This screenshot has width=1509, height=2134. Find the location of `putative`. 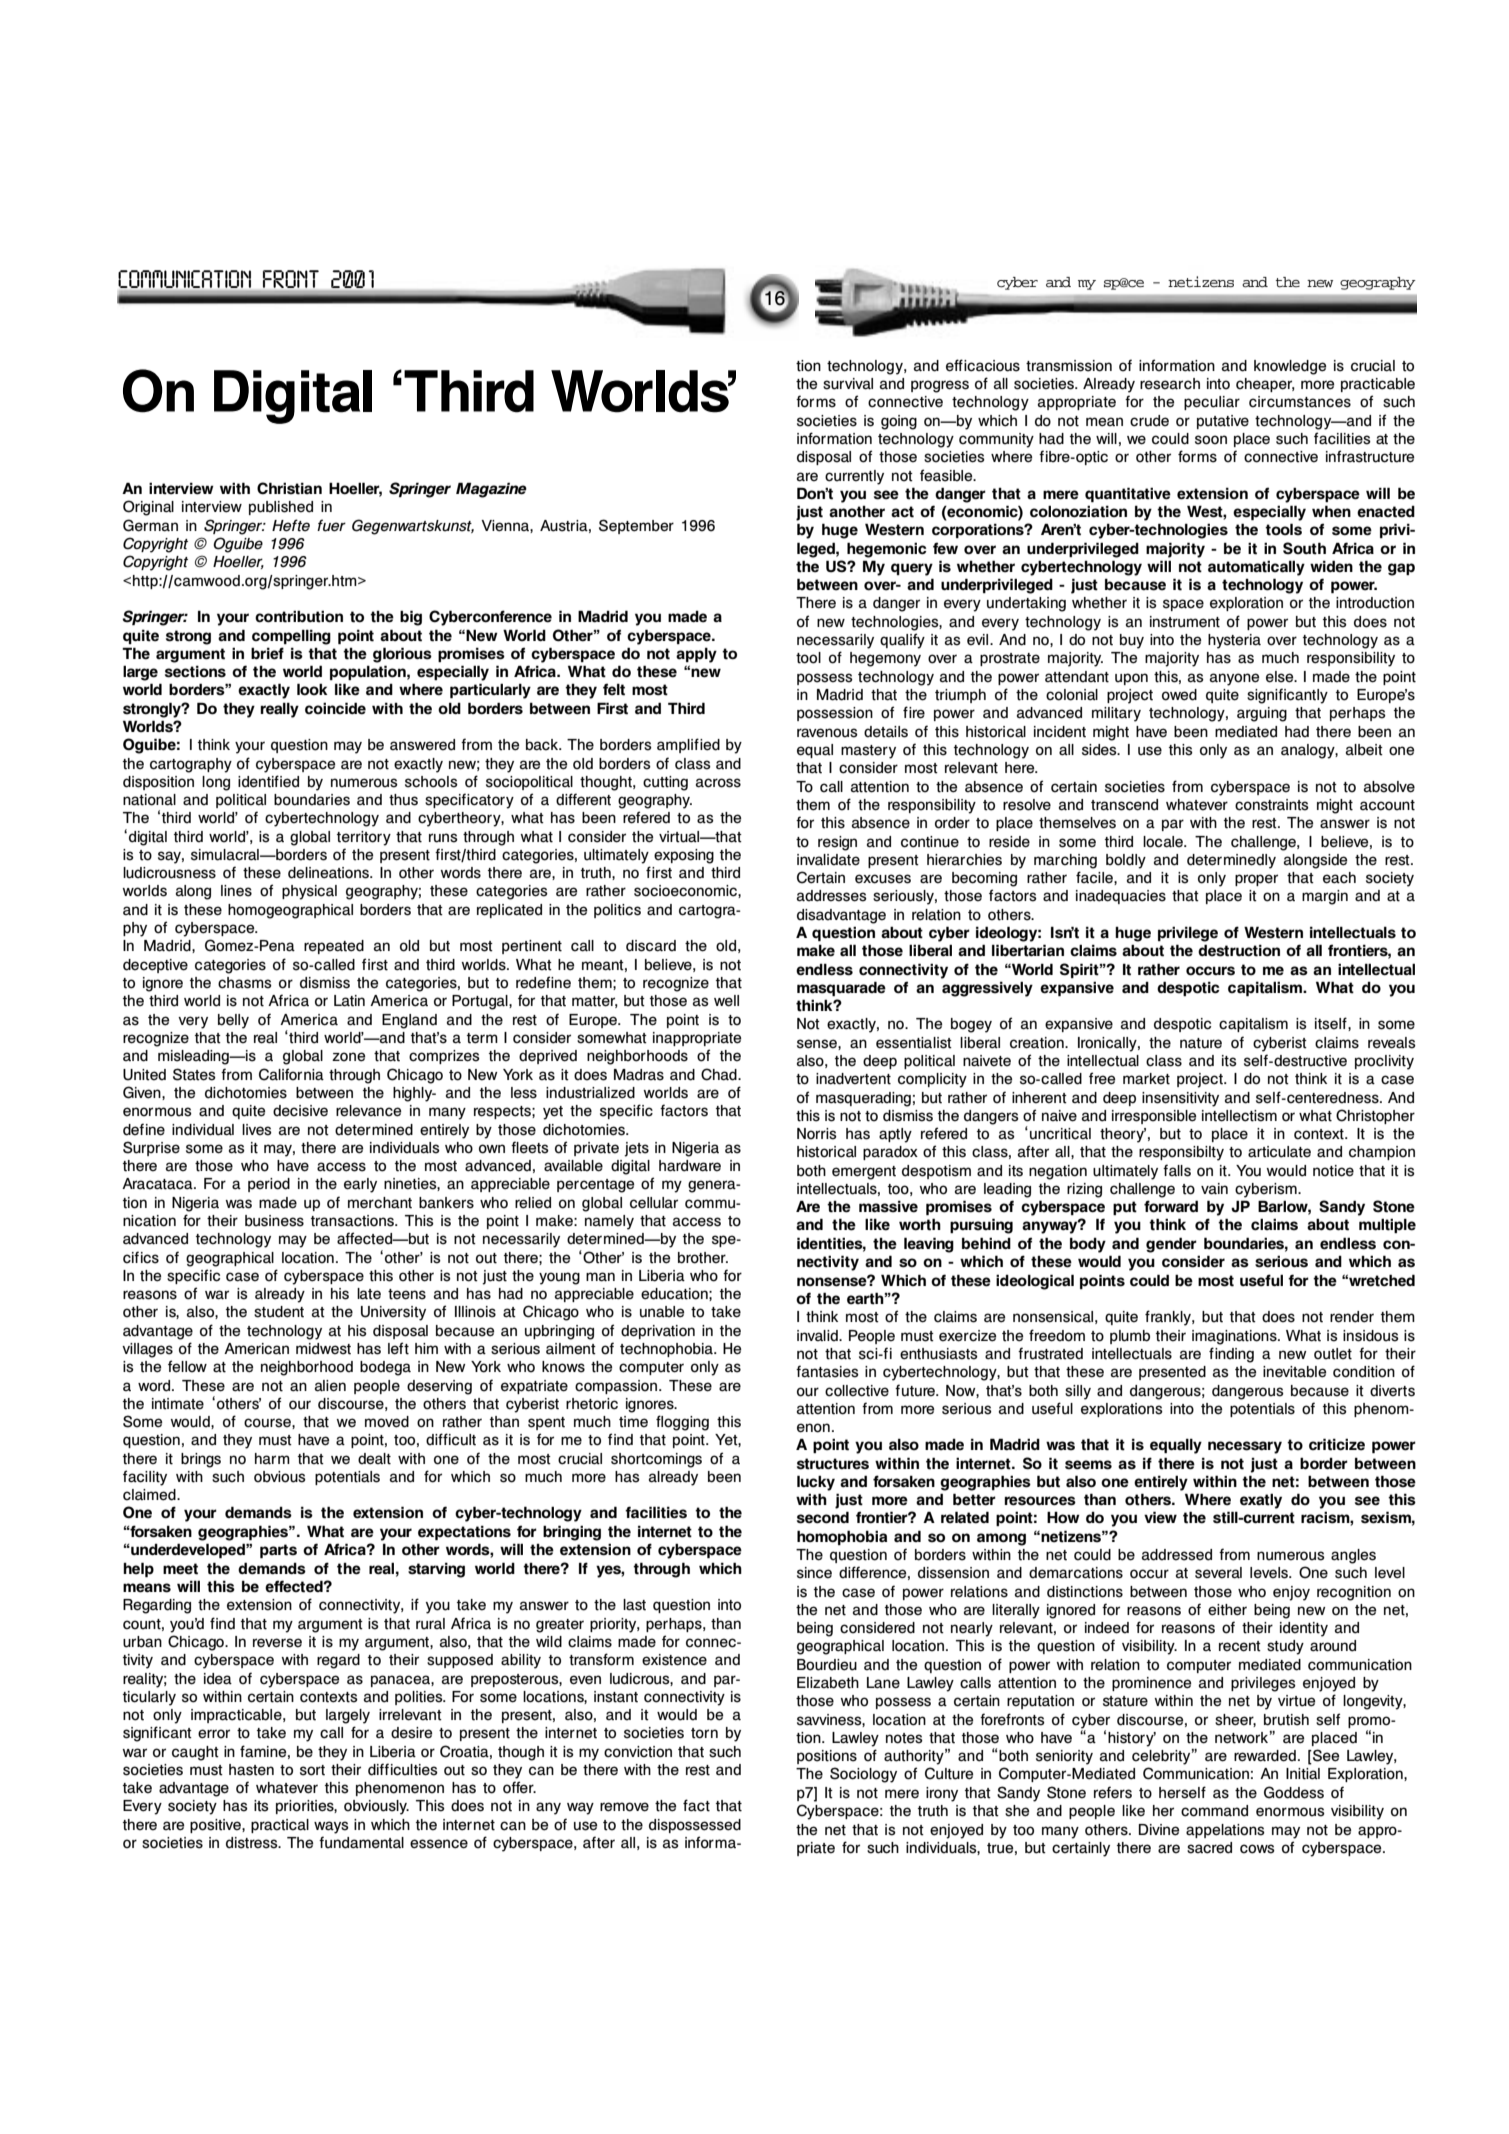

putative is located at coordinates (1223, 422).
